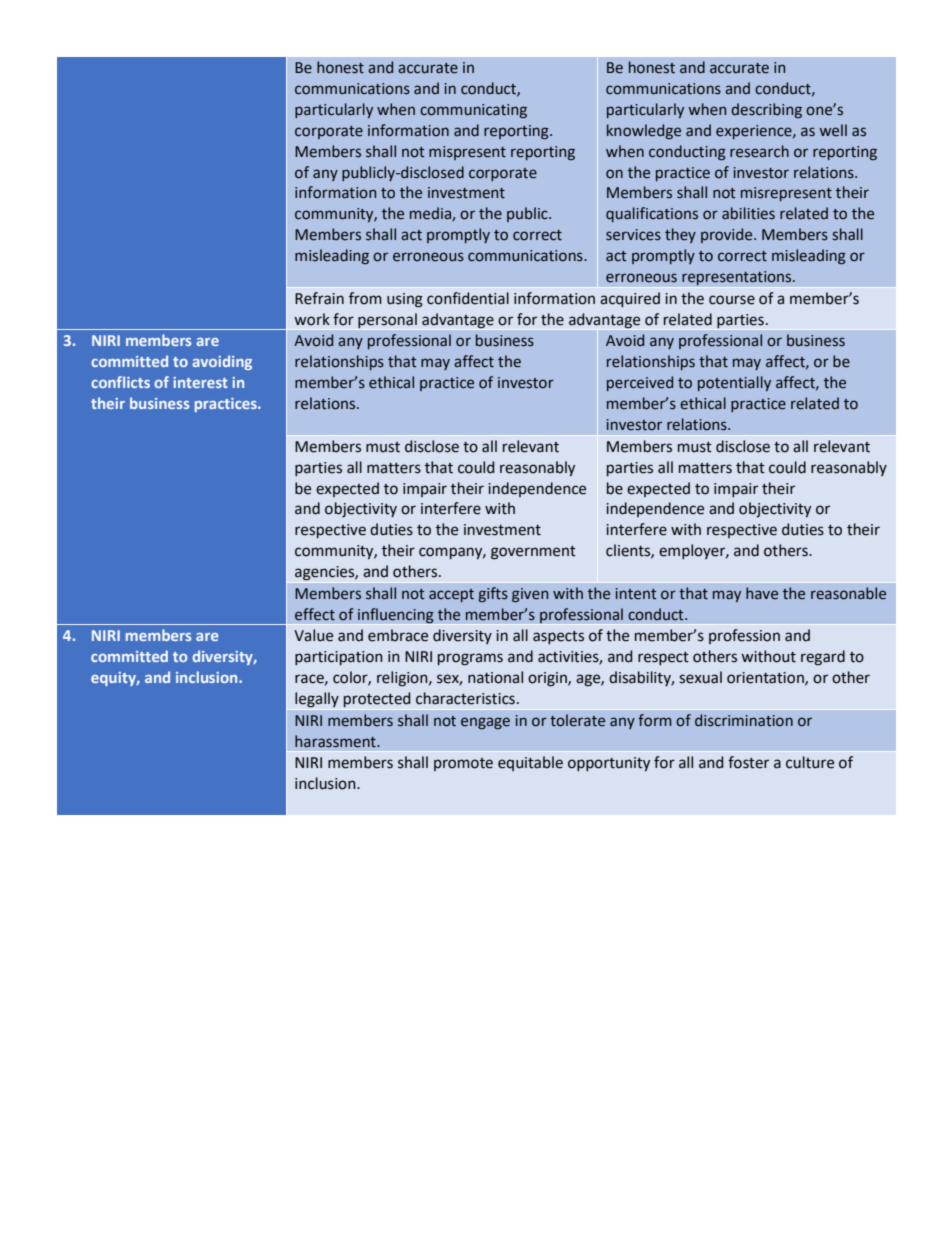 Image resolution: width=952 pixels, height=1233 pixels. What do you see at coordinates (762, 593) in the screenshot?
I see `have` at bounding box center [762, 593].
